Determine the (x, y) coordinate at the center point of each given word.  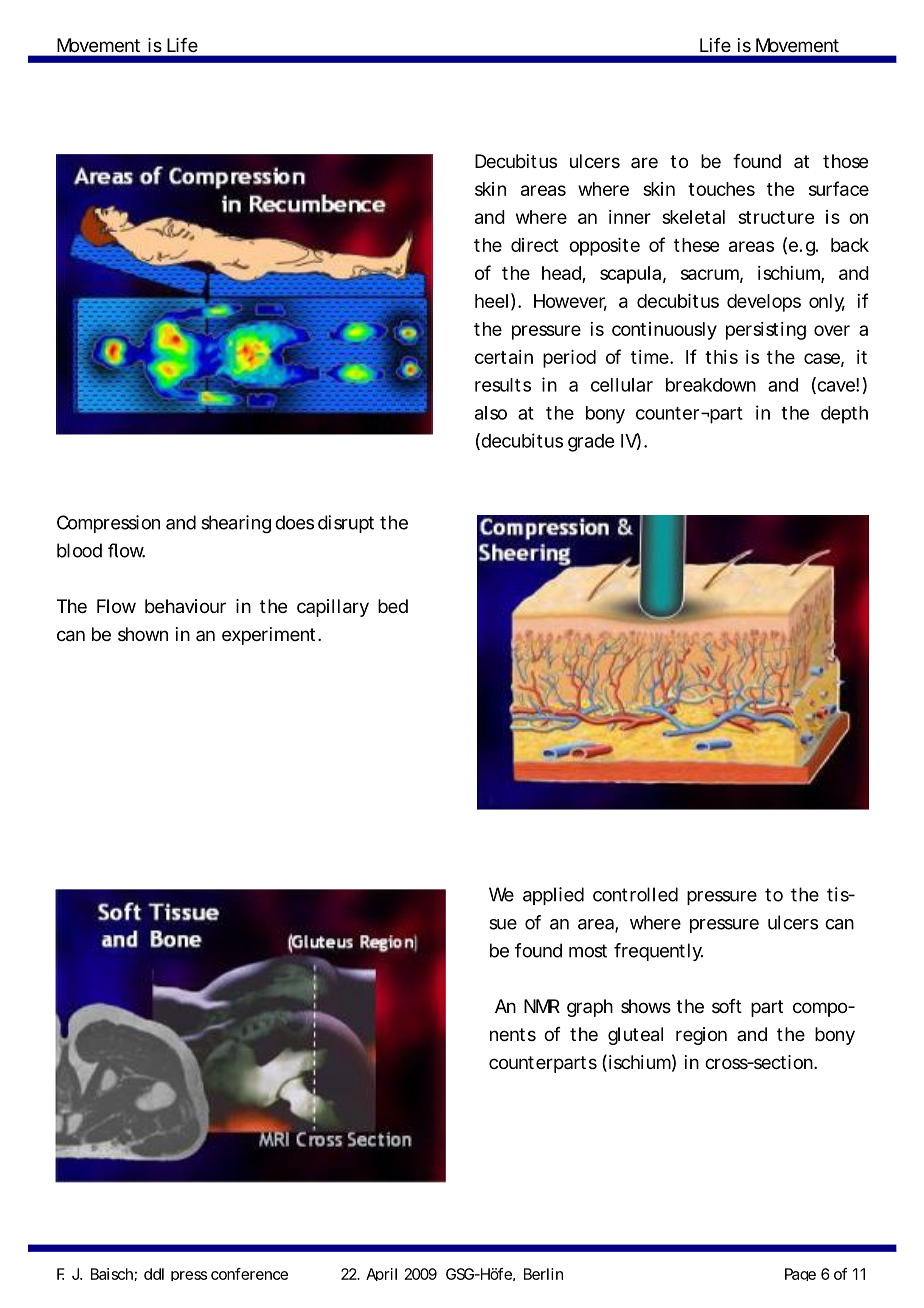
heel (491, 301)
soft (727, 1006)
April (381, 1274)
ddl (154, 1274)
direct (535, 245)
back (850, 245)
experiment (268, 636)
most (588, 951)
